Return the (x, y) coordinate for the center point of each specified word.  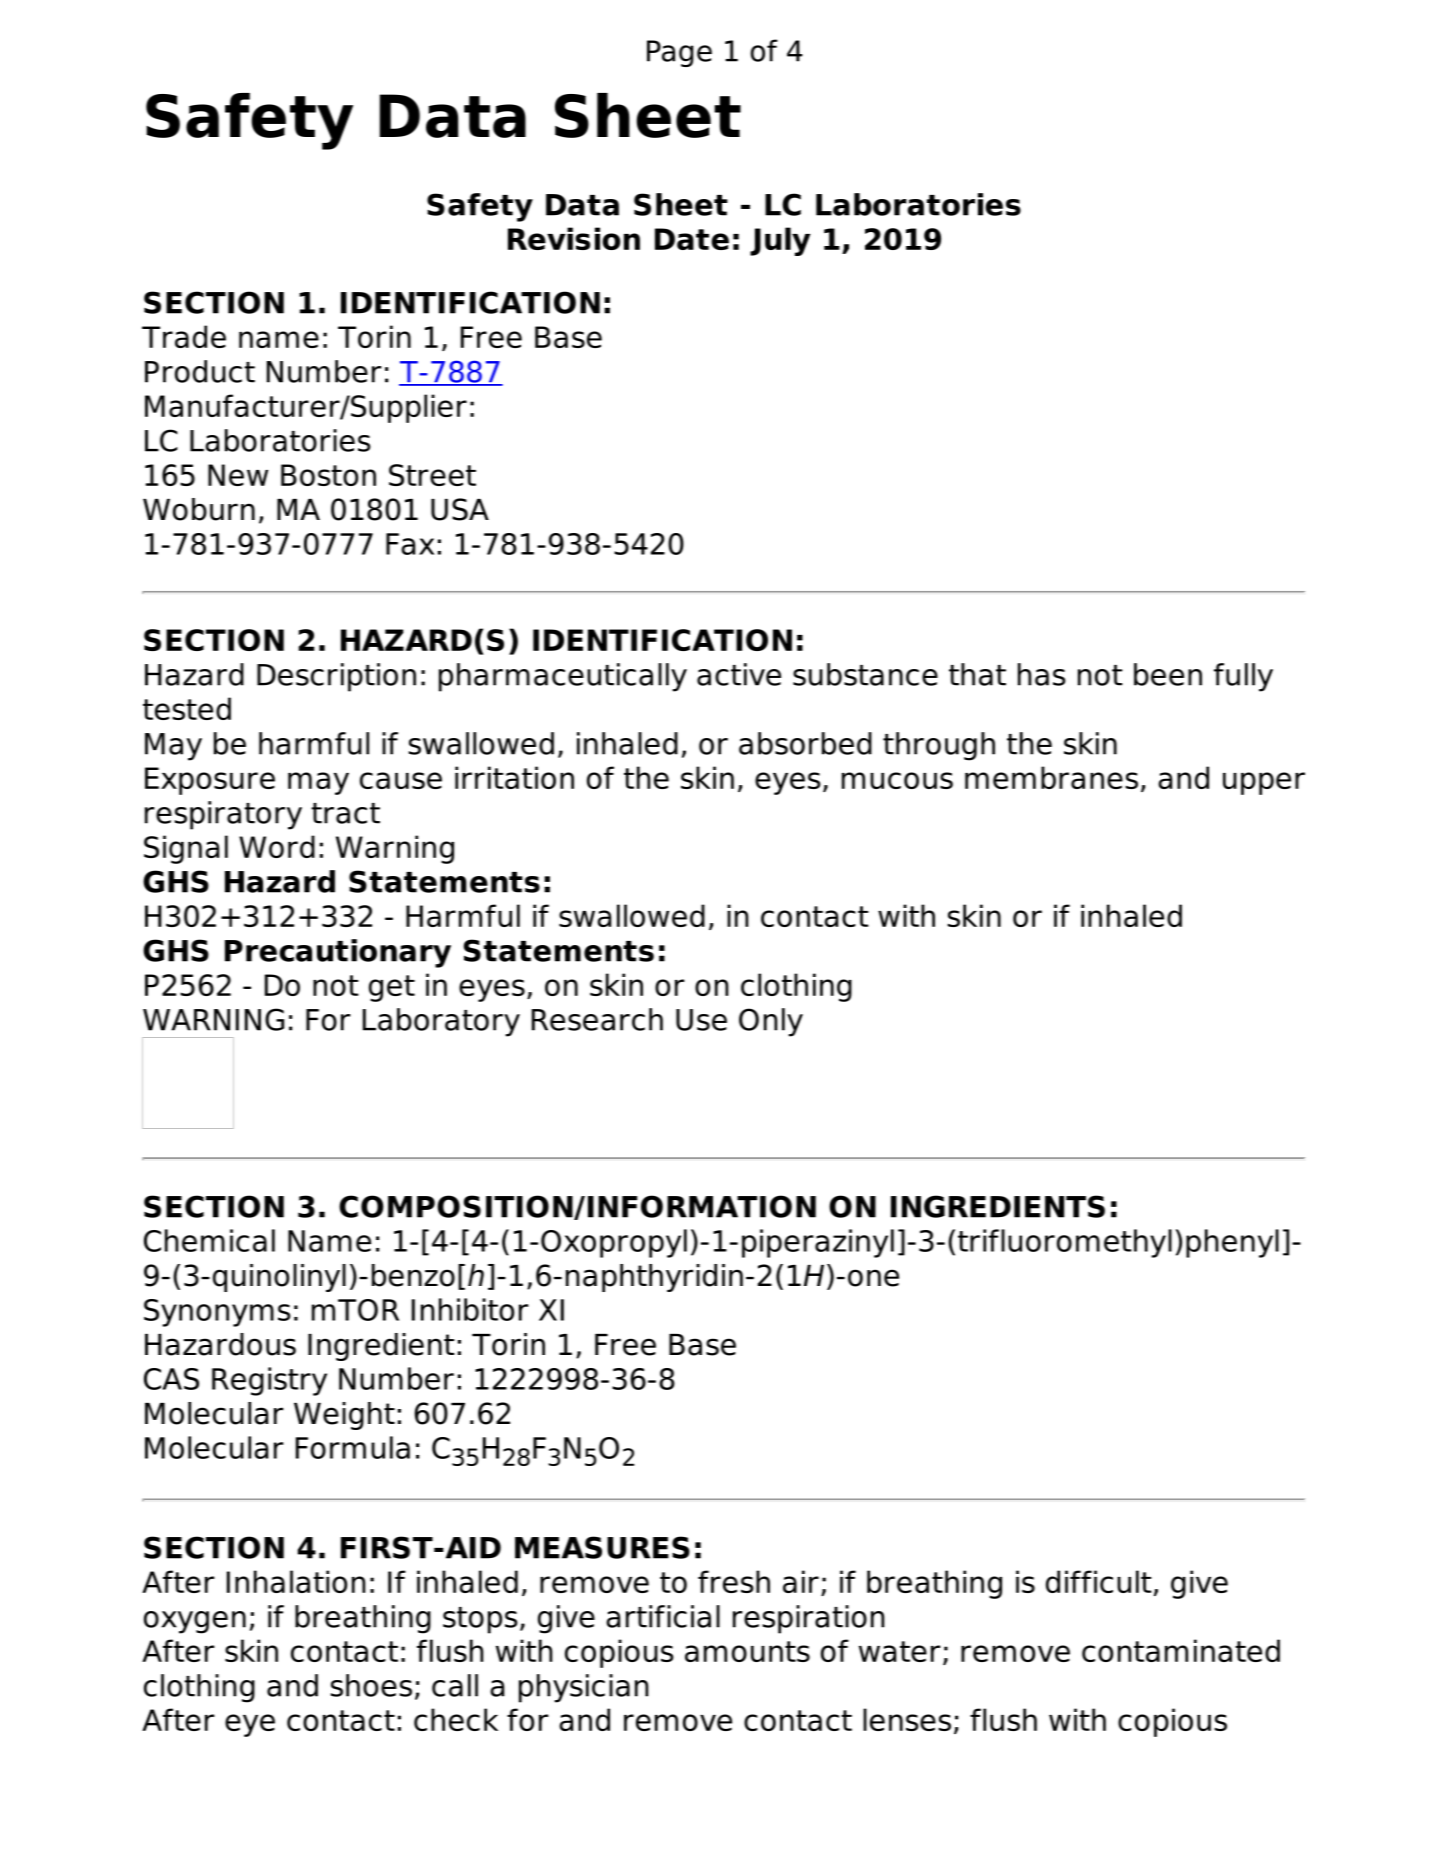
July (780, 241)
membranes (1051, 777)
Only (771, 1022)
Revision (574, 238)
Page (679, 53)
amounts (747, 1651)
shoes (371, 1685)
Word (277, 846)
